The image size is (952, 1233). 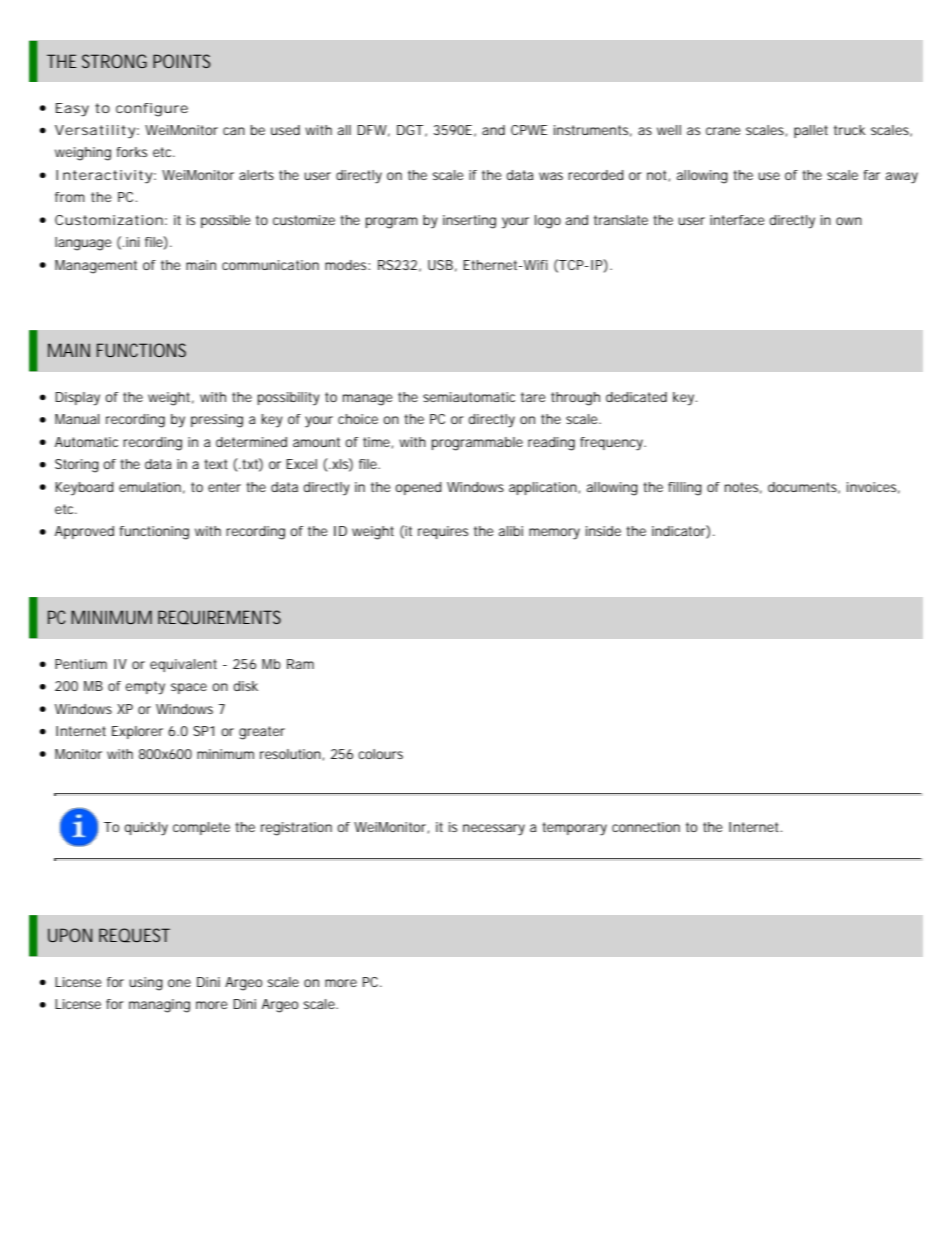 I want to click on dedicated, so click(x=636, y=397).
